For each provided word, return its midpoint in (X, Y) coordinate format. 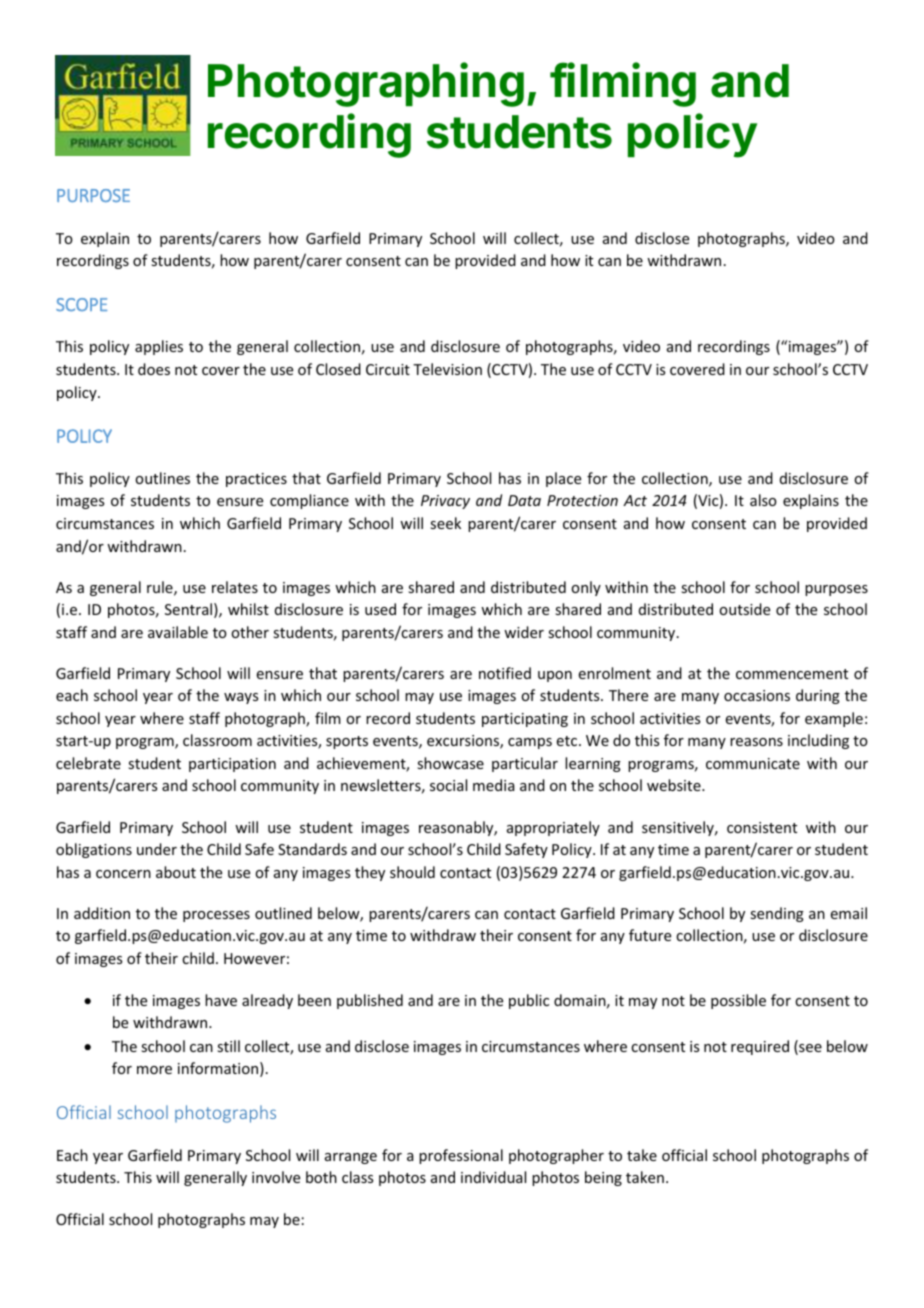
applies (159, 347)
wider (524, 632)
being (603, 1178)
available (178, 632)
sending (777, 914)
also (763, 500)
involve (276, 1177)
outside (744, 609)
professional (461, 1156)
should (412, 872)
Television (447, 369)
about (176, 872)
